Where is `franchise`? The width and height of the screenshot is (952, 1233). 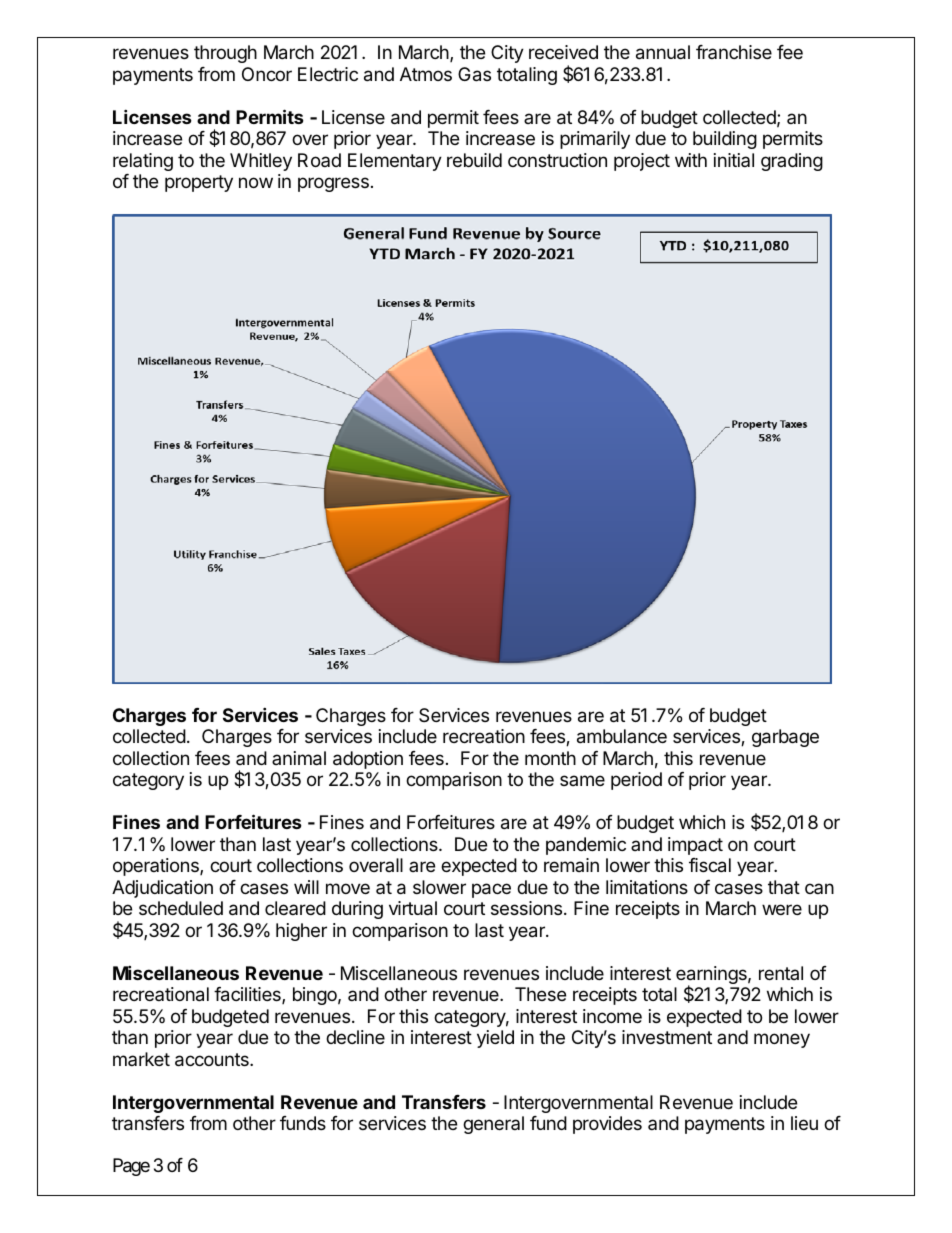
franchise is located at coordinates (734, 52).
